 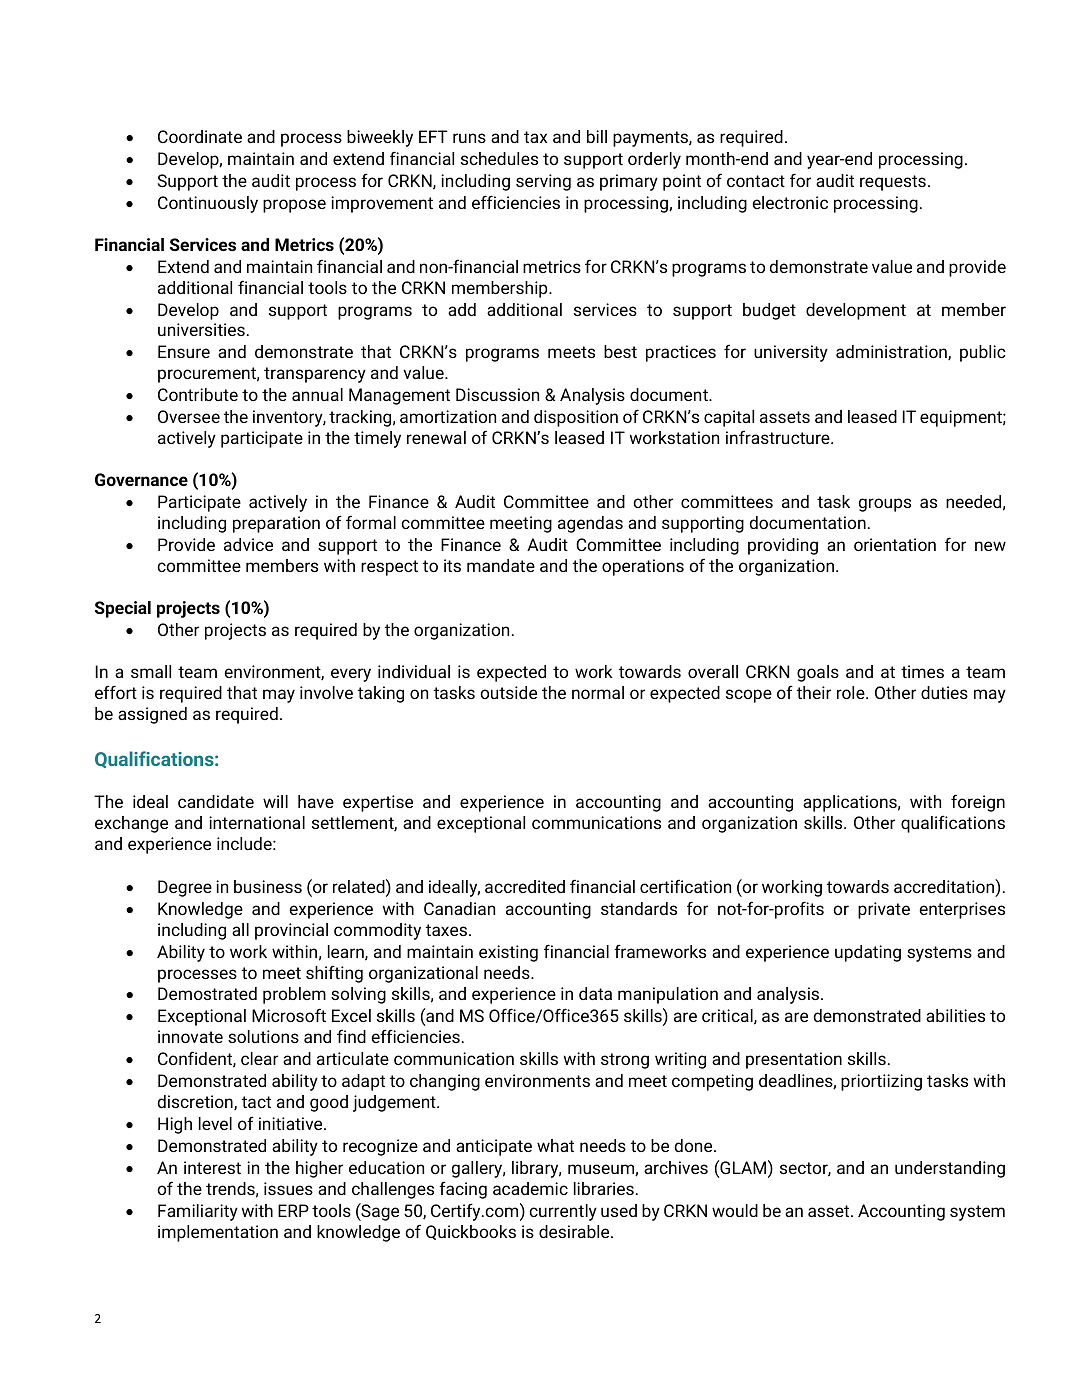 I want to click on updating, so click(x=868, y=953).
